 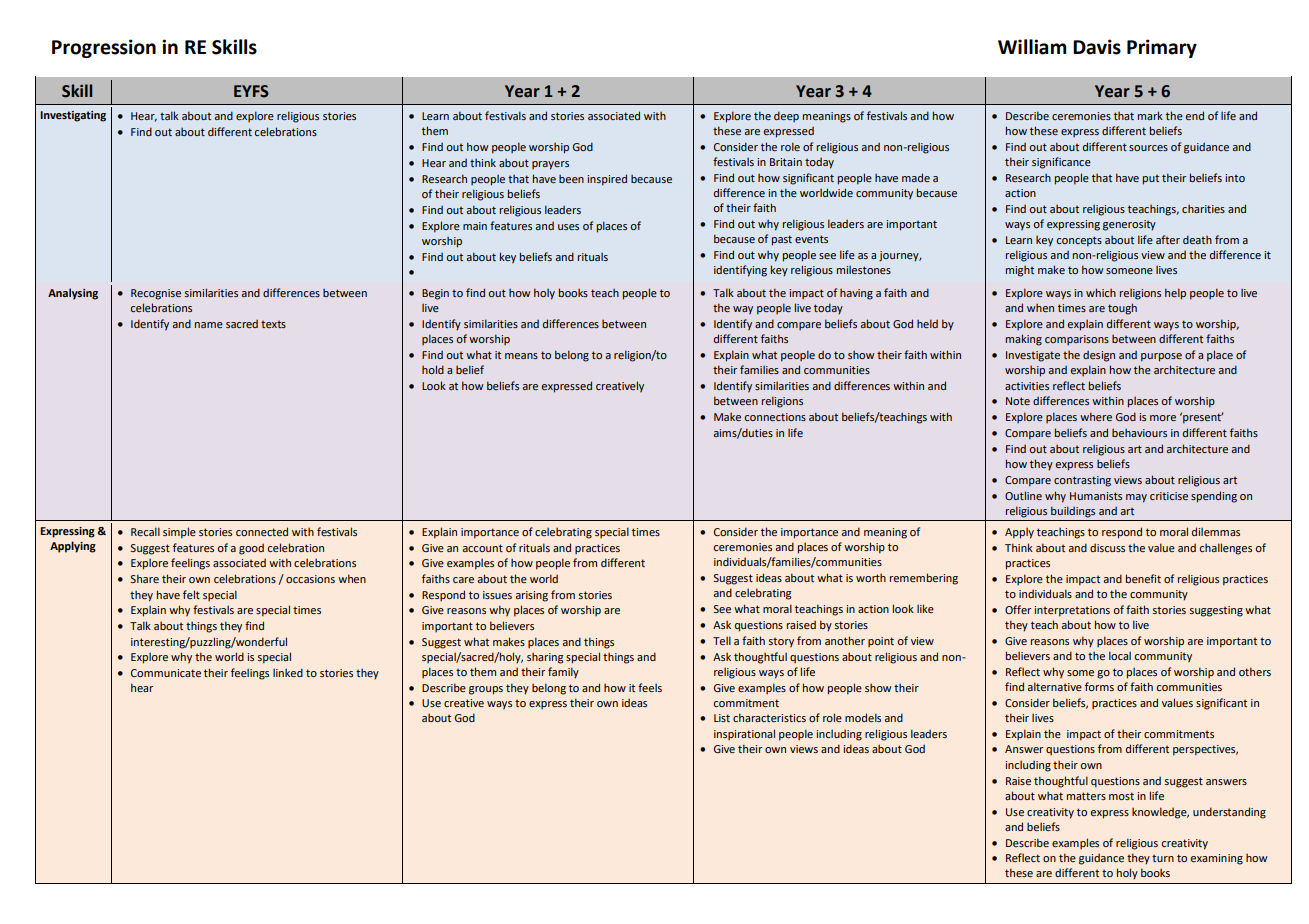 What do you see at coordinates (1097, 47) in the screenshot?
I see `Davis` at bounding box center [1097, 47].
